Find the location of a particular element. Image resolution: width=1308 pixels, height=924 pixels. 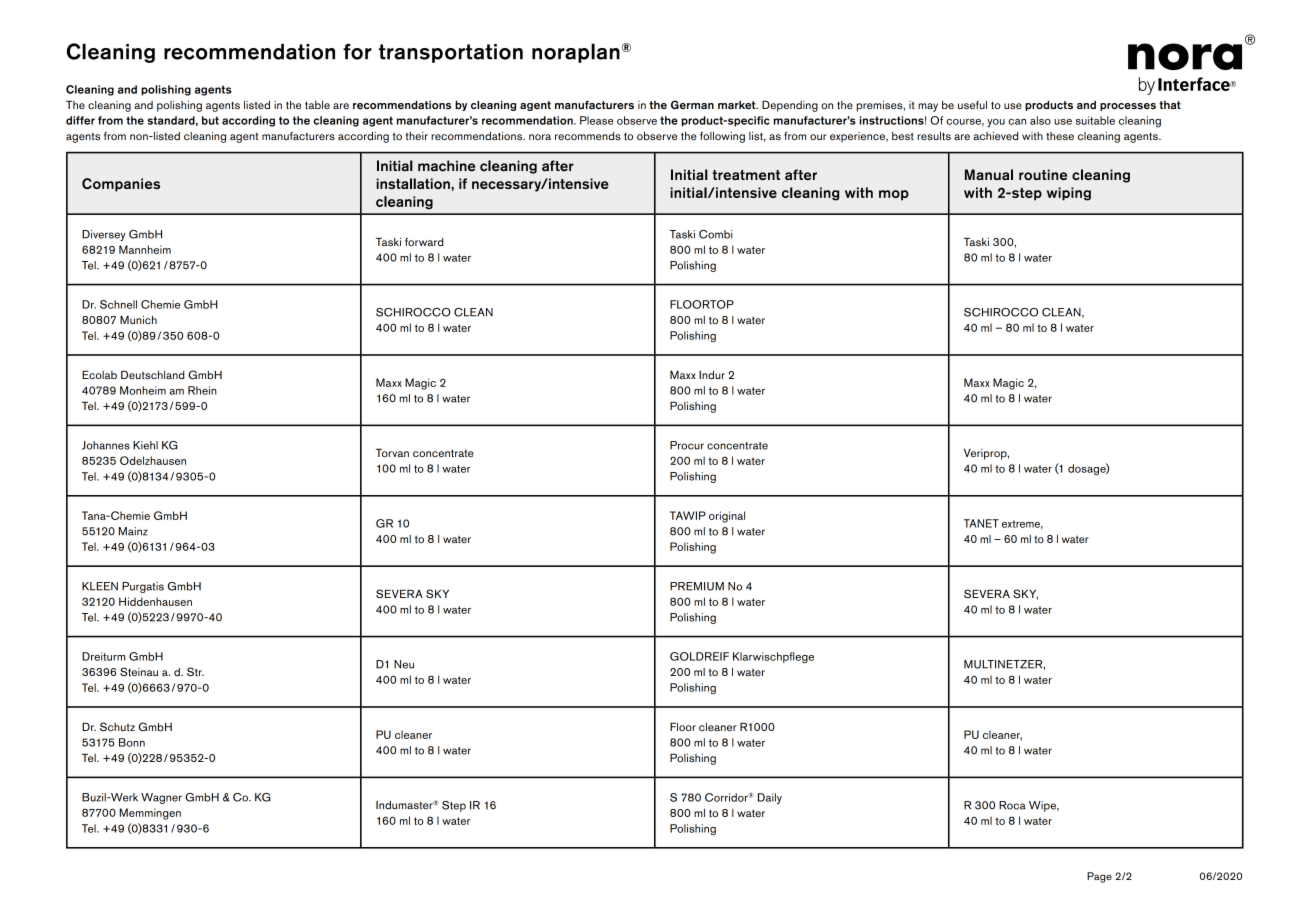

Memmingen is located at coordinates (150, 814).
